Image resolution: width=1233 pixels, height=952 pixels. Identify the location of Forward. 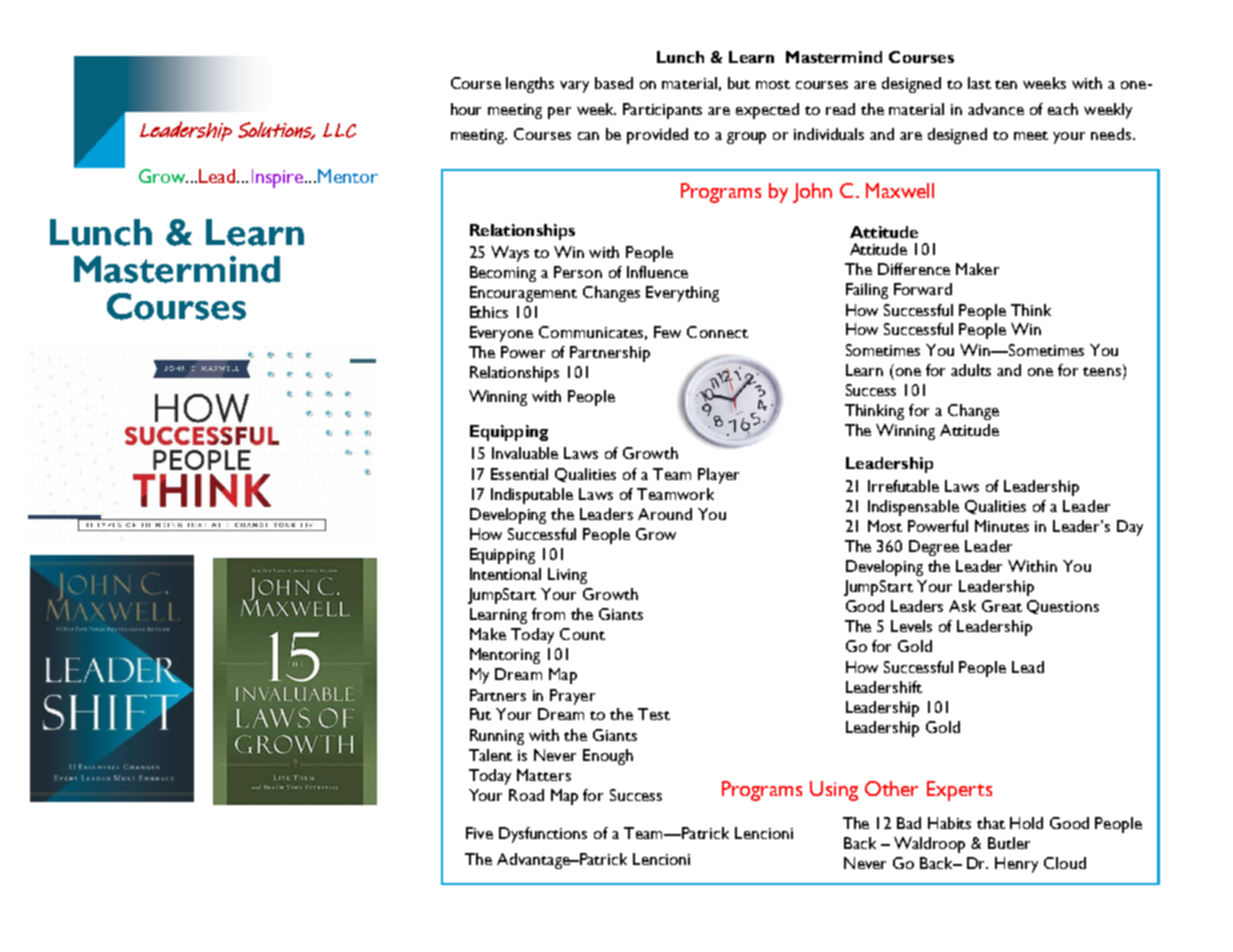
(923, 289).
